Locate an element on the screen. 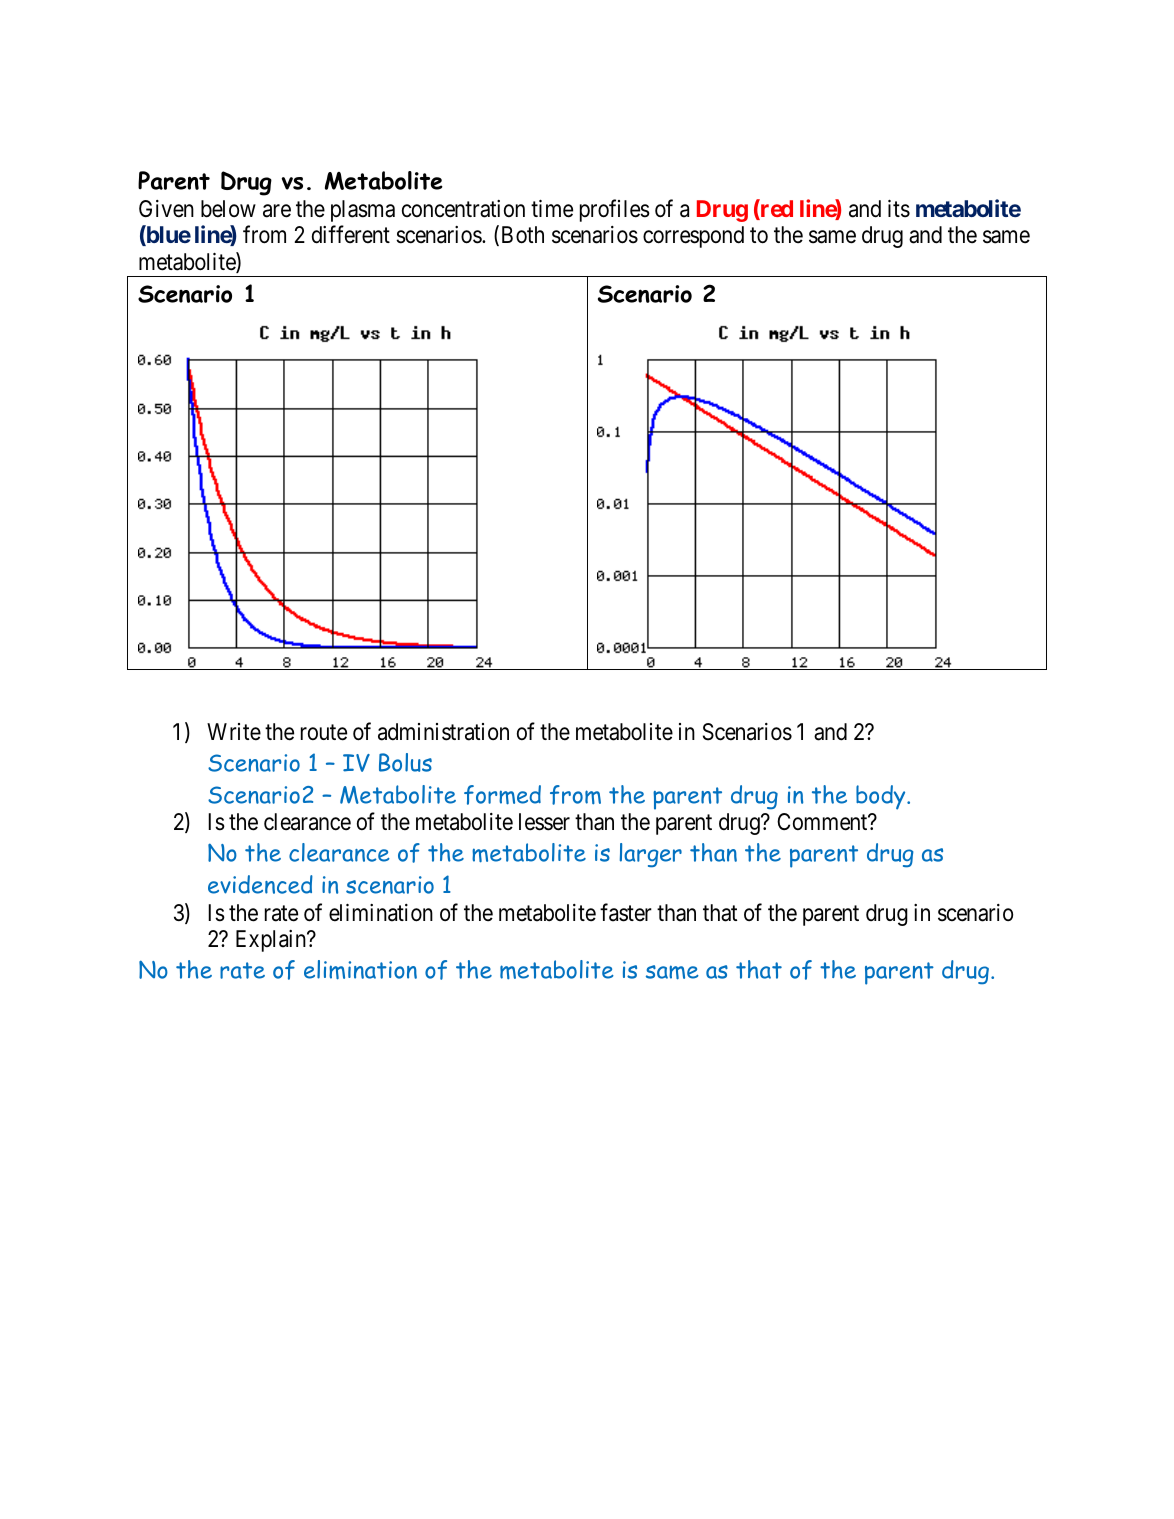 Image resolution: width=1174 pixels, height=1519 pixels. Write is located at coordinates (234, 732).
